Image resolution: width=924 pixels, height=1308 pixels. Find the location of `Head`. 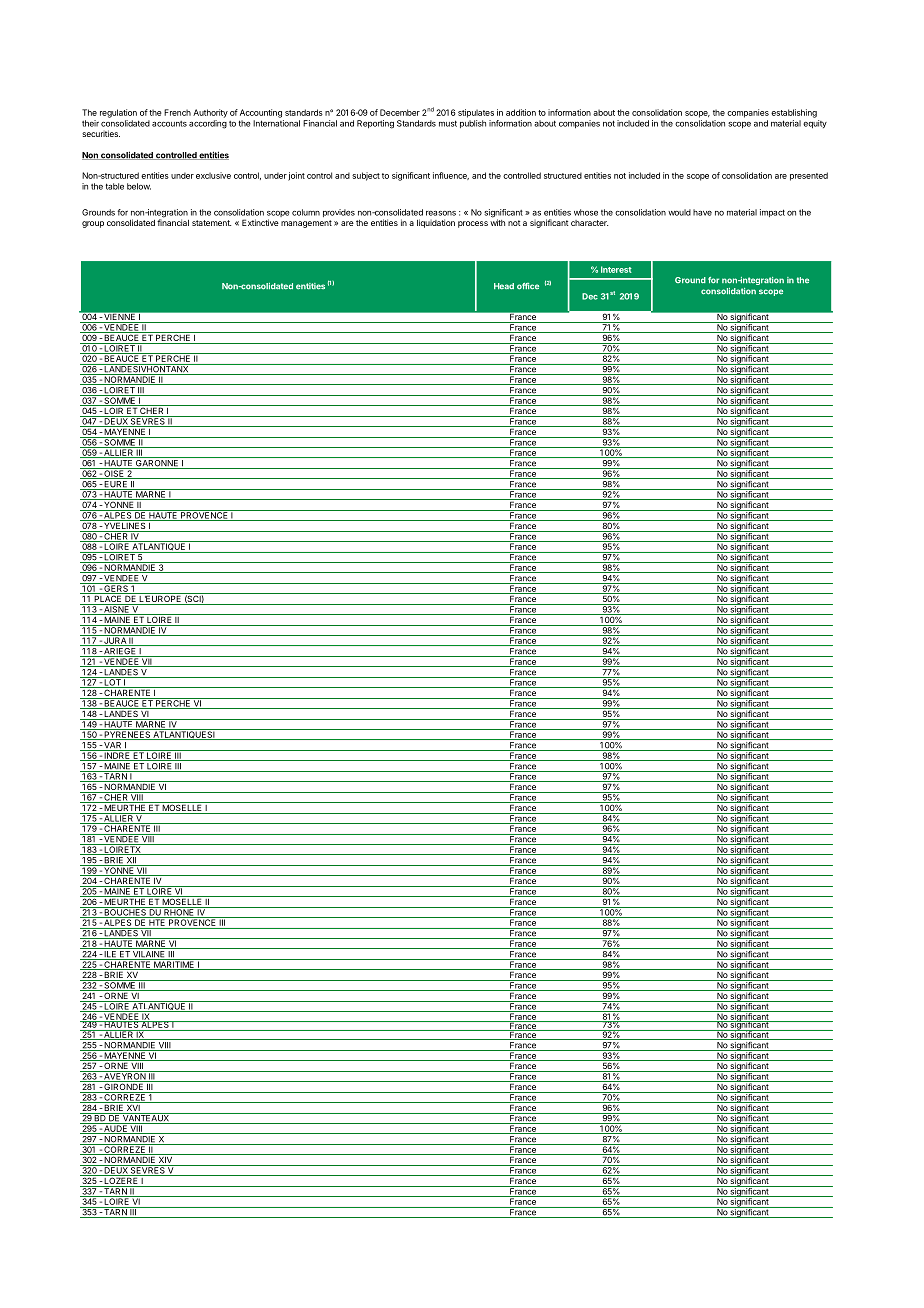

Head is located at coordinates (504, 286).
